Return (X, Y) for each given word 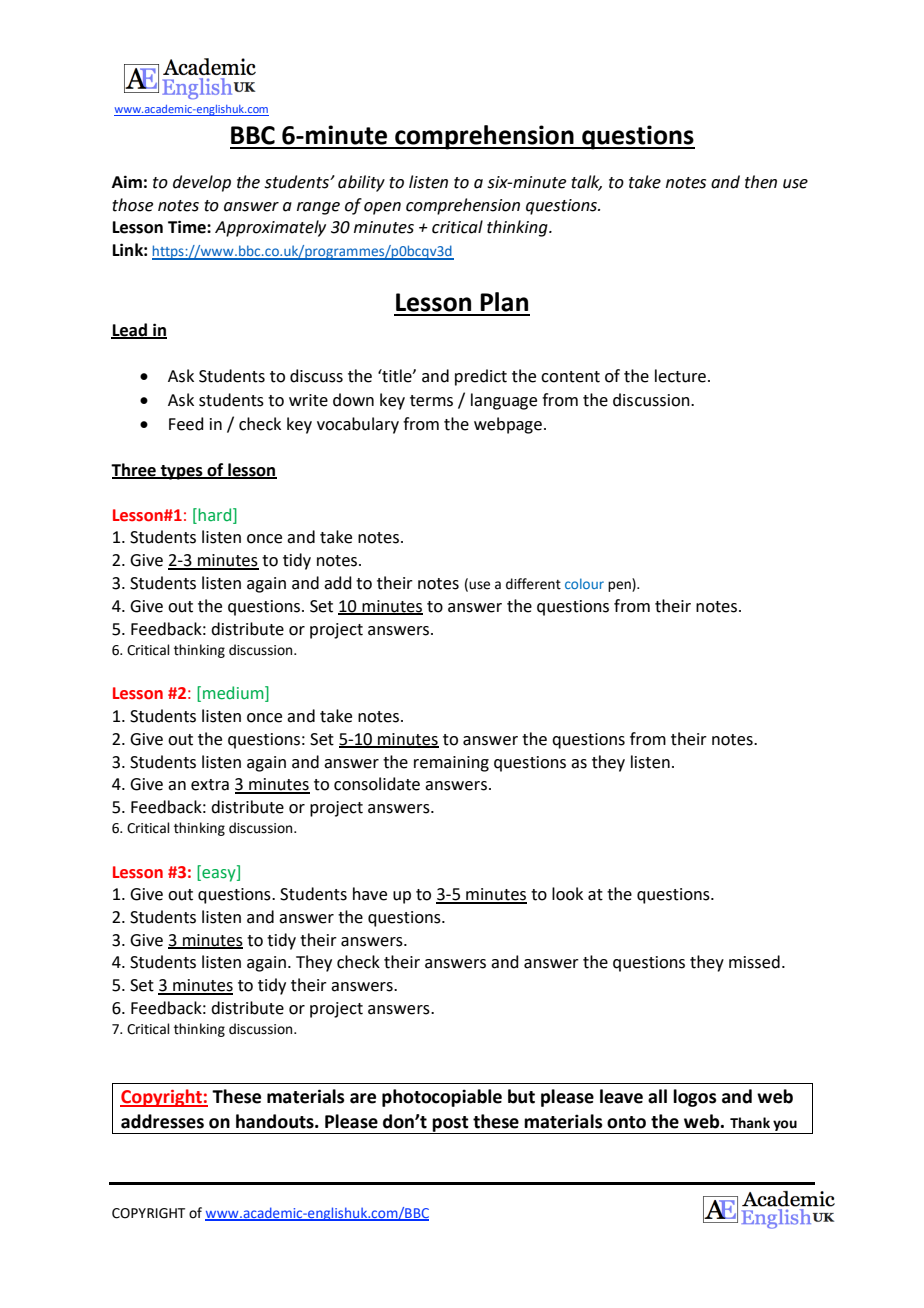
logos (695, 1098)
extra (210, 785)
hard (216, 516)
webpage (508, 425)
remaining (451, 764)
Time (188, 227)
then (761, 182)
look (567, 894)
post (451, 1125)
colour (584, 583)
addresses (162, 1121)
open (382, 208)
